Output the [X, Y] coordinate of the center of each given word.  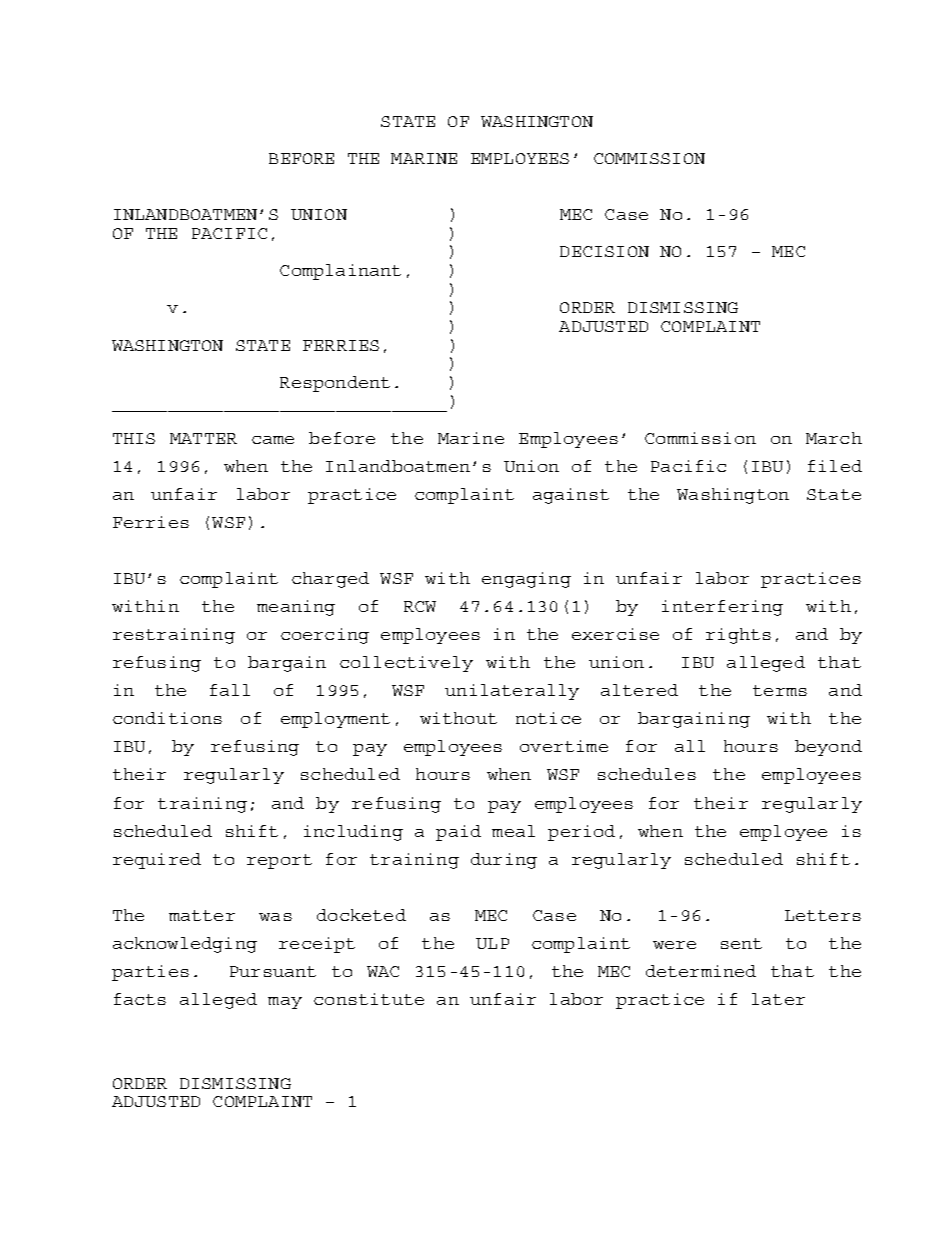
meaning [296, 608]
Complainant [340, 272]
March [834, 438]
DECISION [604, 251]
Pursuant [273, 971]
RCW [420, 606]
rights [738, 636]
